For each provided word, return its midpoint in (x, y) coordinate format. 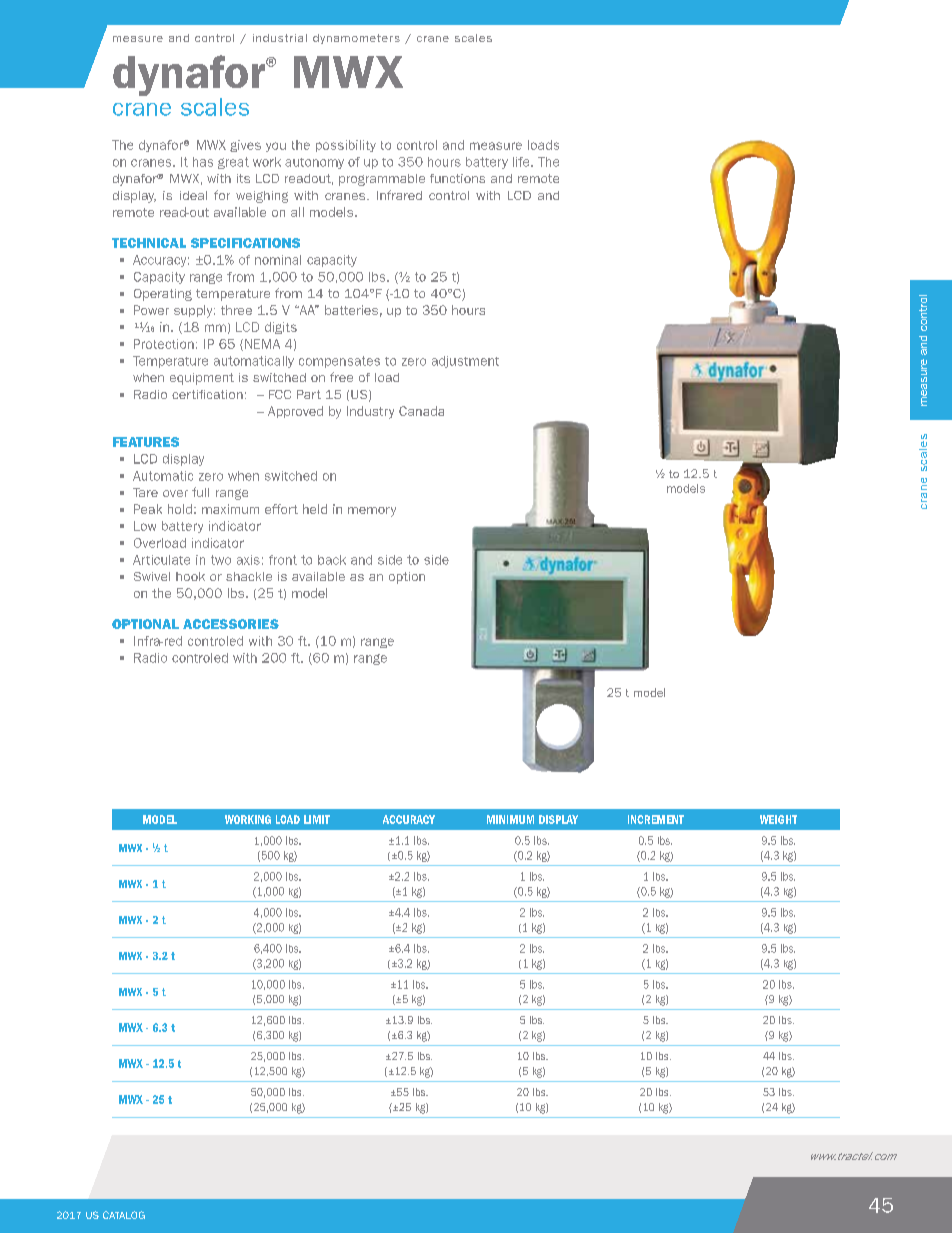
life (522, 162)
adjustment (465, 362)
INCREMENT (656, 819)
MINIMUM (510, 819)
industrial (280, 38)
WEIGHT (778, 819)
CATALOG (124, 1215)
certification (207, 394)
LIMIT (317, 819)
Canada (421, 411)
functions (457, 178)
